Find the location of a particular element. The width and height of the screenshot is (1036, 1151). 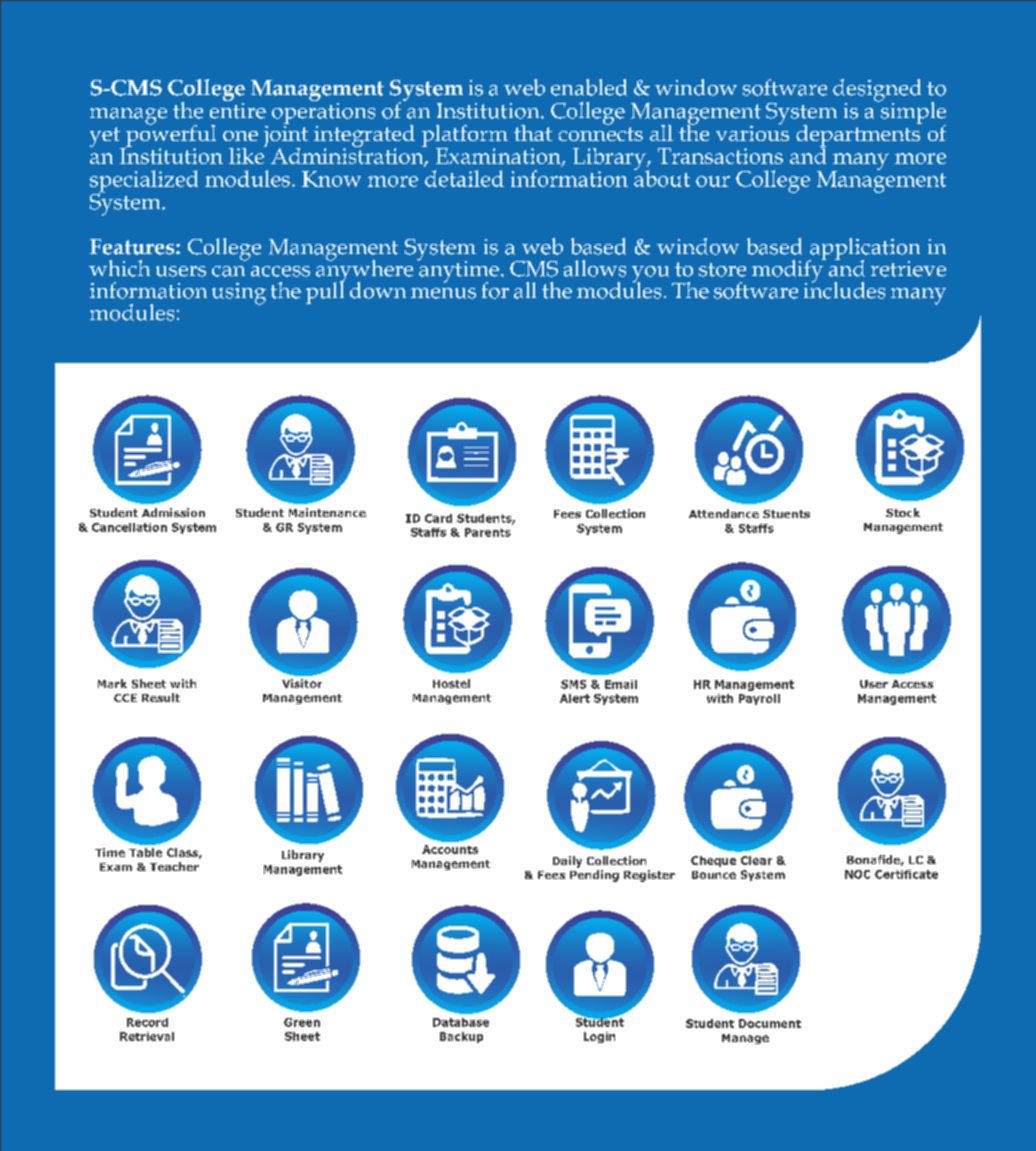

Table is located at coordinates (145, 852).
